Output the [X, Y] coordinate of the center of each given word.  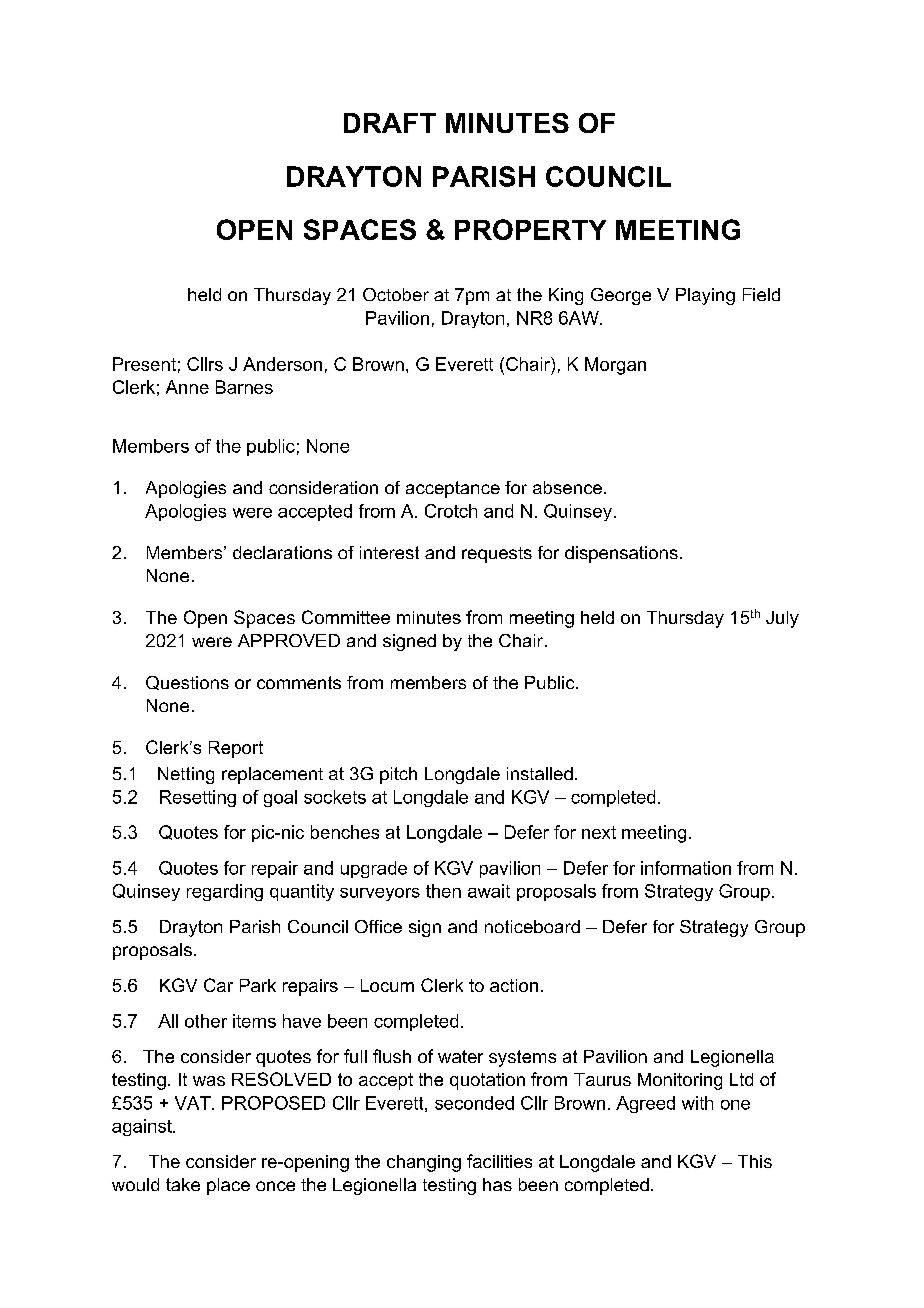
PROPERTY [530, 229]
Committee [346, 617]
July [782, 619]
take [183, 1184]
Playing [705, 296]
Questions [187, 683]
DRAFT [390, 123]
